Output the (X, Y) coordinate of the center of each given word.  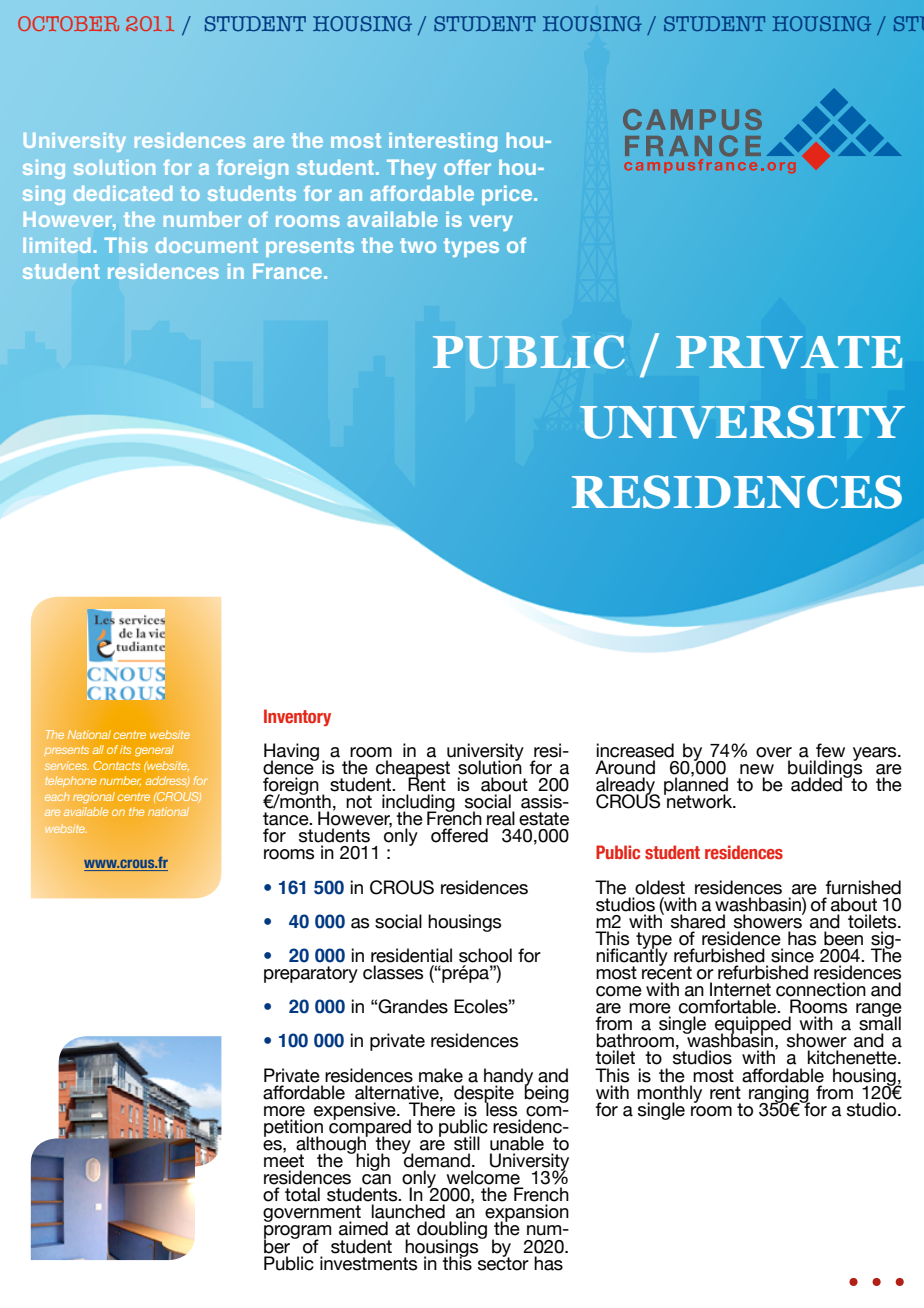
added (818, 783)
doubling (452, 1231)
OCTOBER (68, 23)
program (297, 1233)
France (289, 271)
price (508, 195)
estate (544, 819)
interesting (443, 142)
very (491, 223)
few (830, 750)
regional (94, 798)
